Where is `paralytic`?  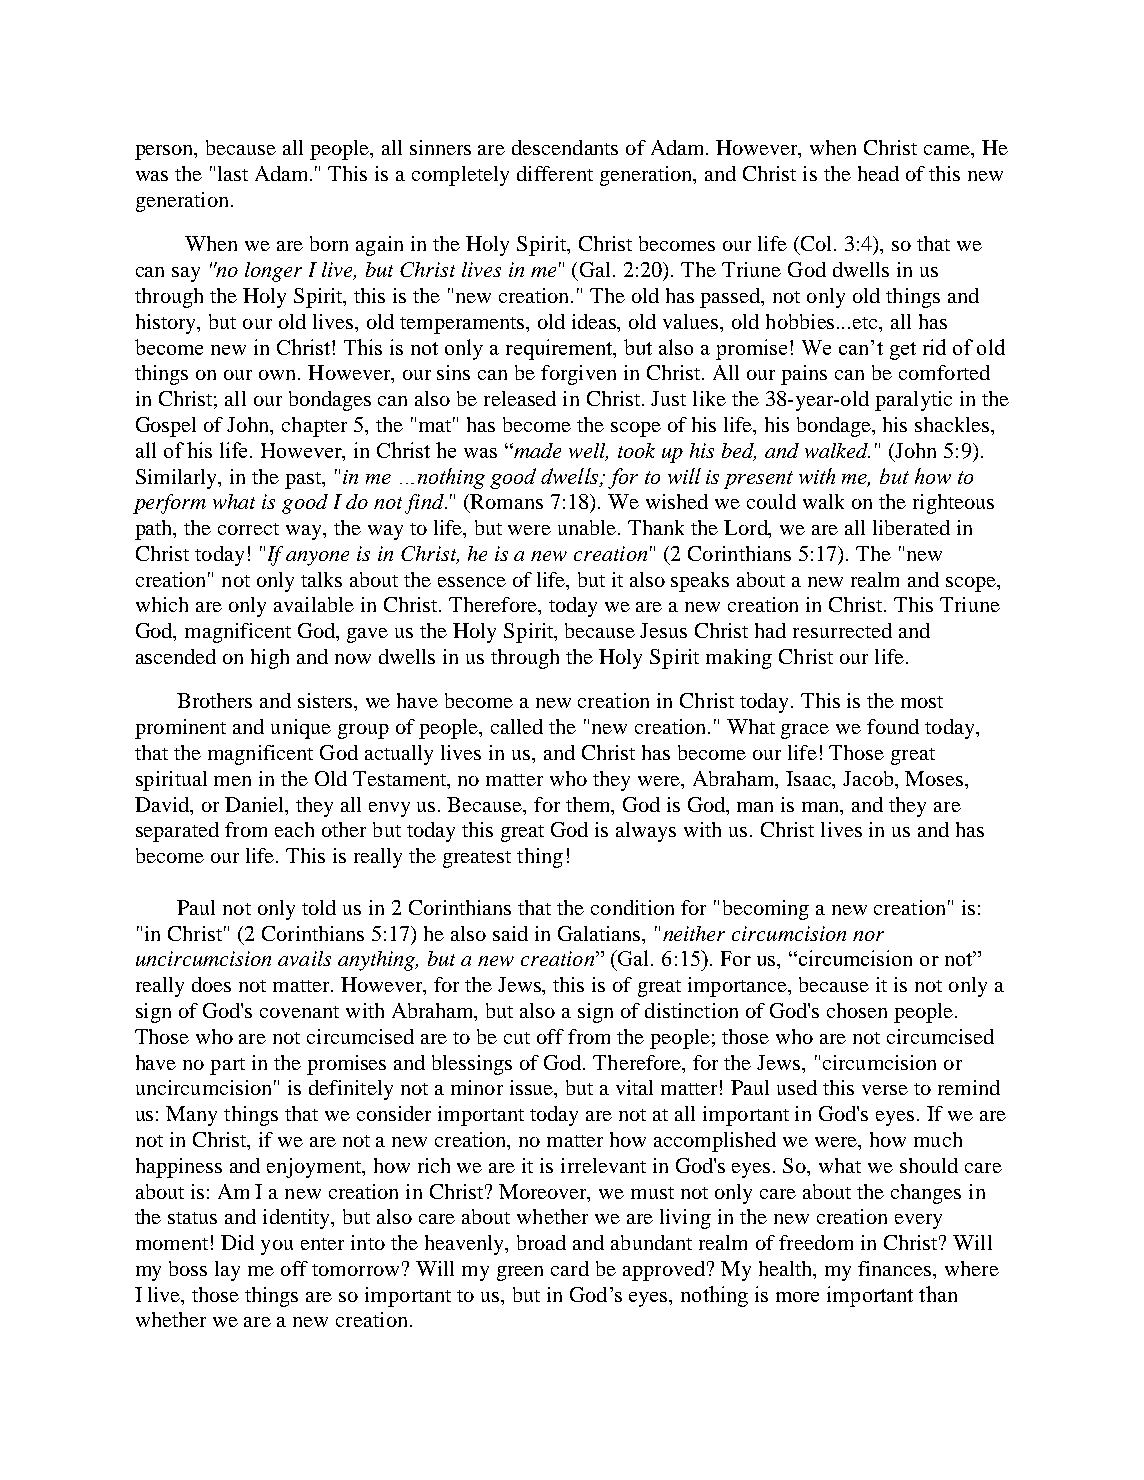 paralytic is located at coordinates (913, 401).
